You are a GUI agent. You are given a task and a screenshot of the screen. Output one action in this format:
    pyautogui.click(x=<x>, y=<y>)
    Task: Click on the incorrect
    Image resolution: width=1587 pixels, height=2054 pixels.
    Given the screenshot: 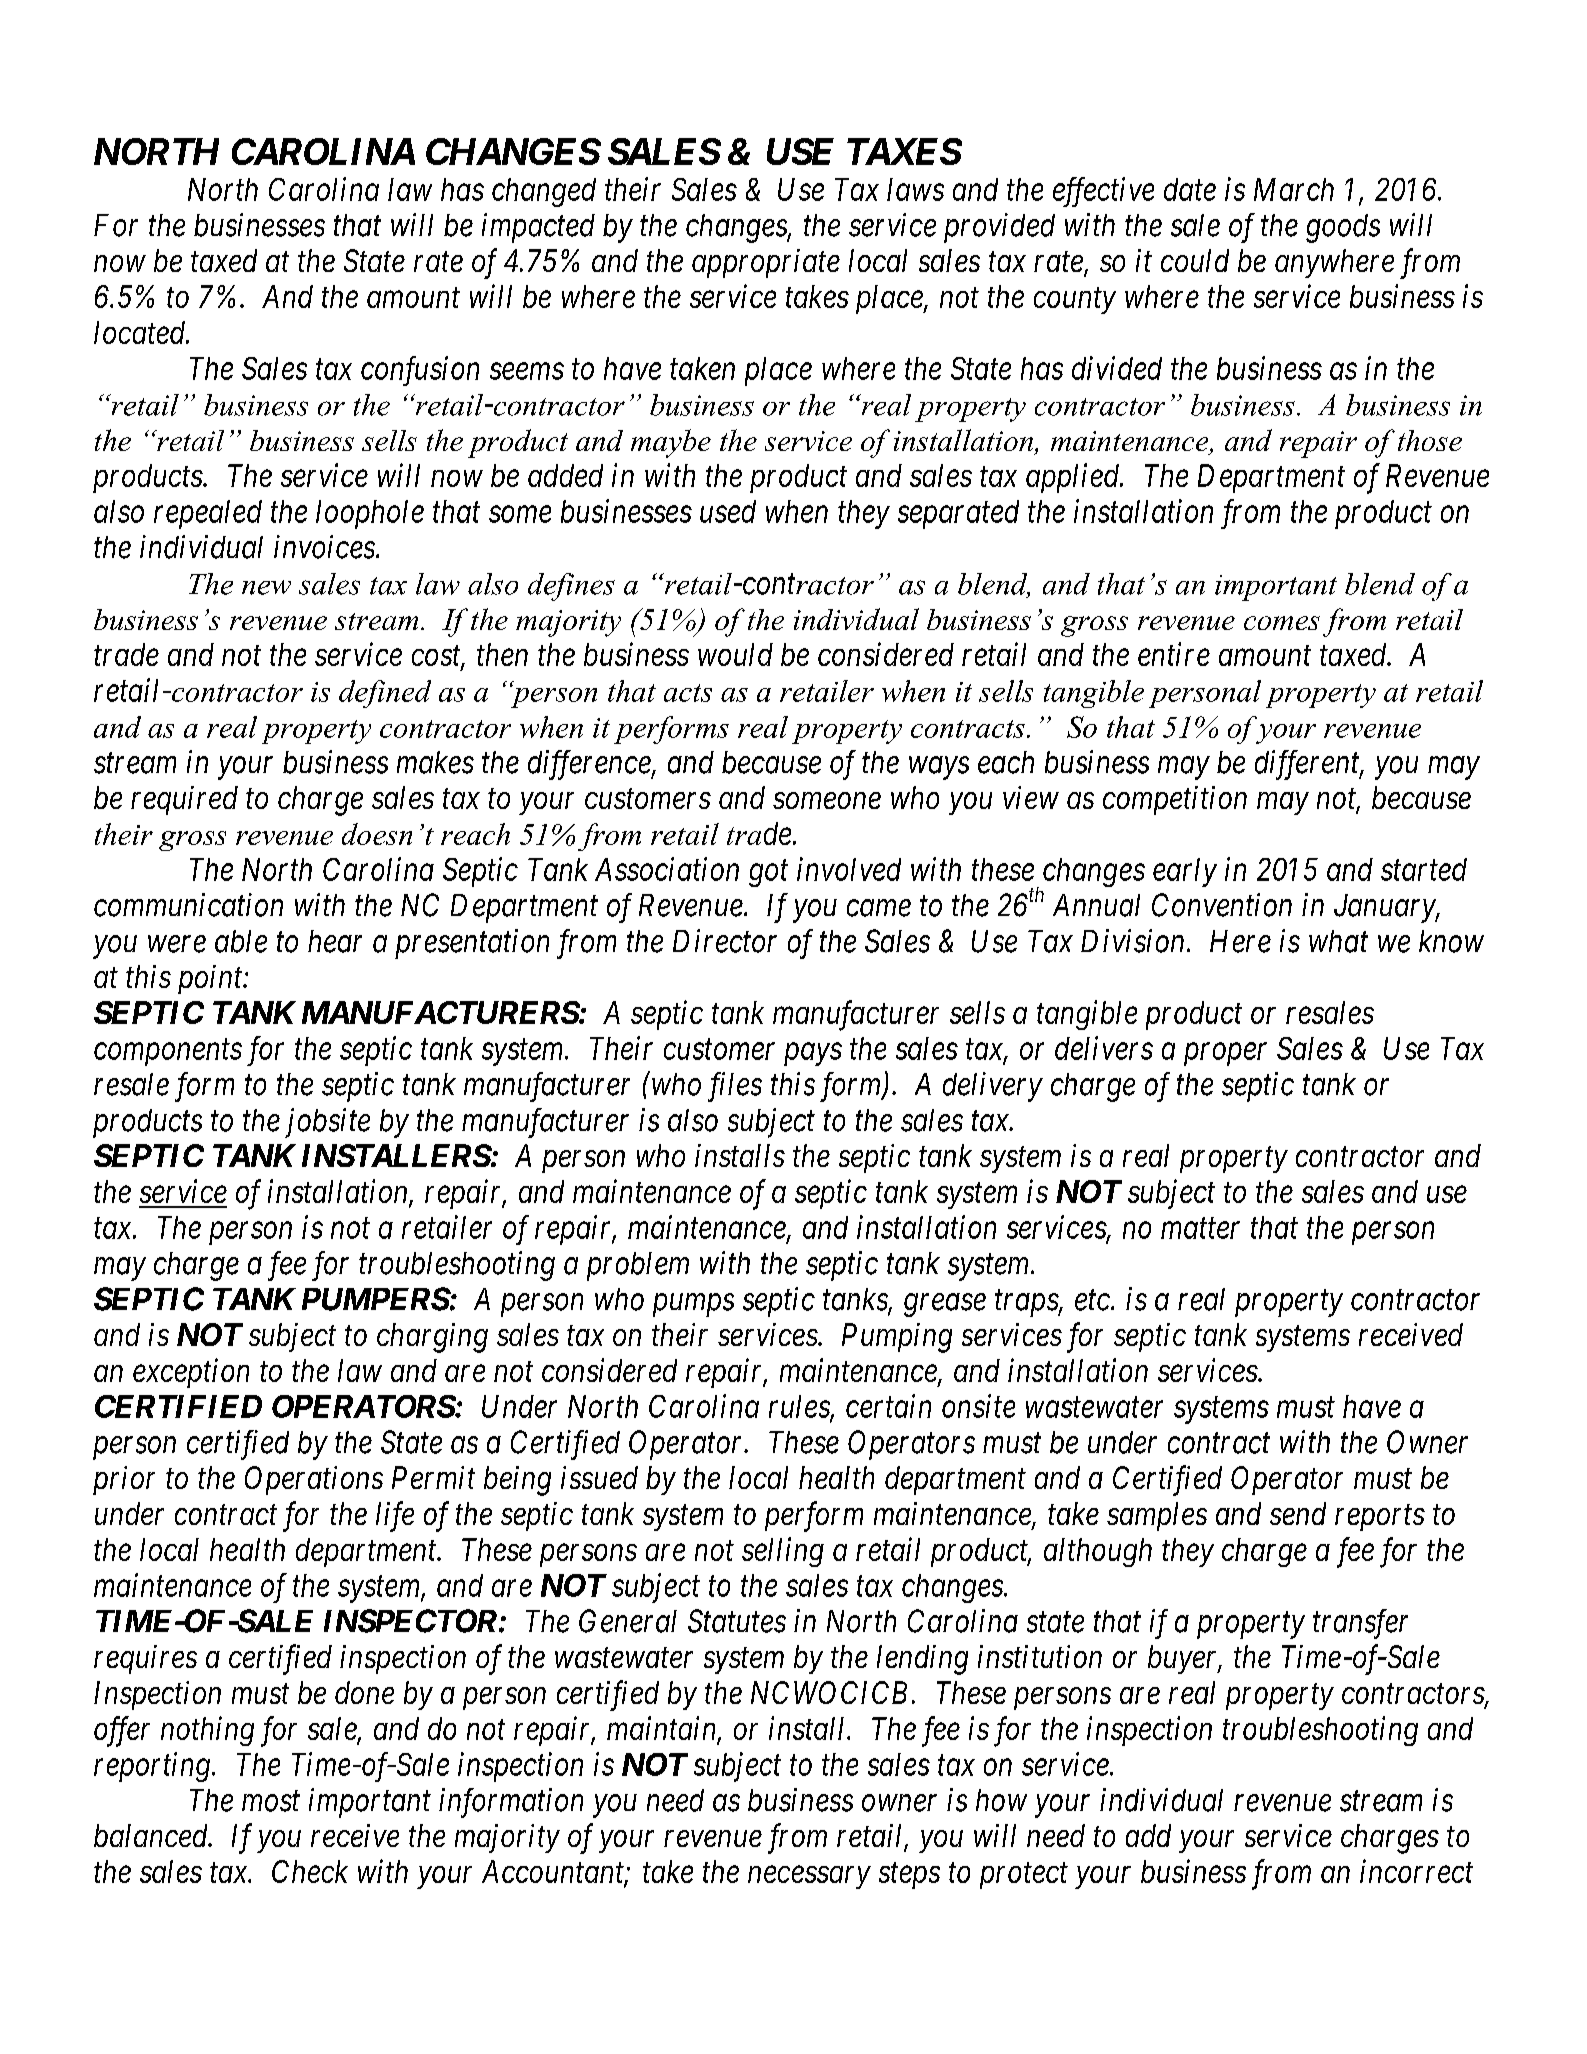 What is the action you would take?
    pyautogui.click(x=1416, y=1871)
